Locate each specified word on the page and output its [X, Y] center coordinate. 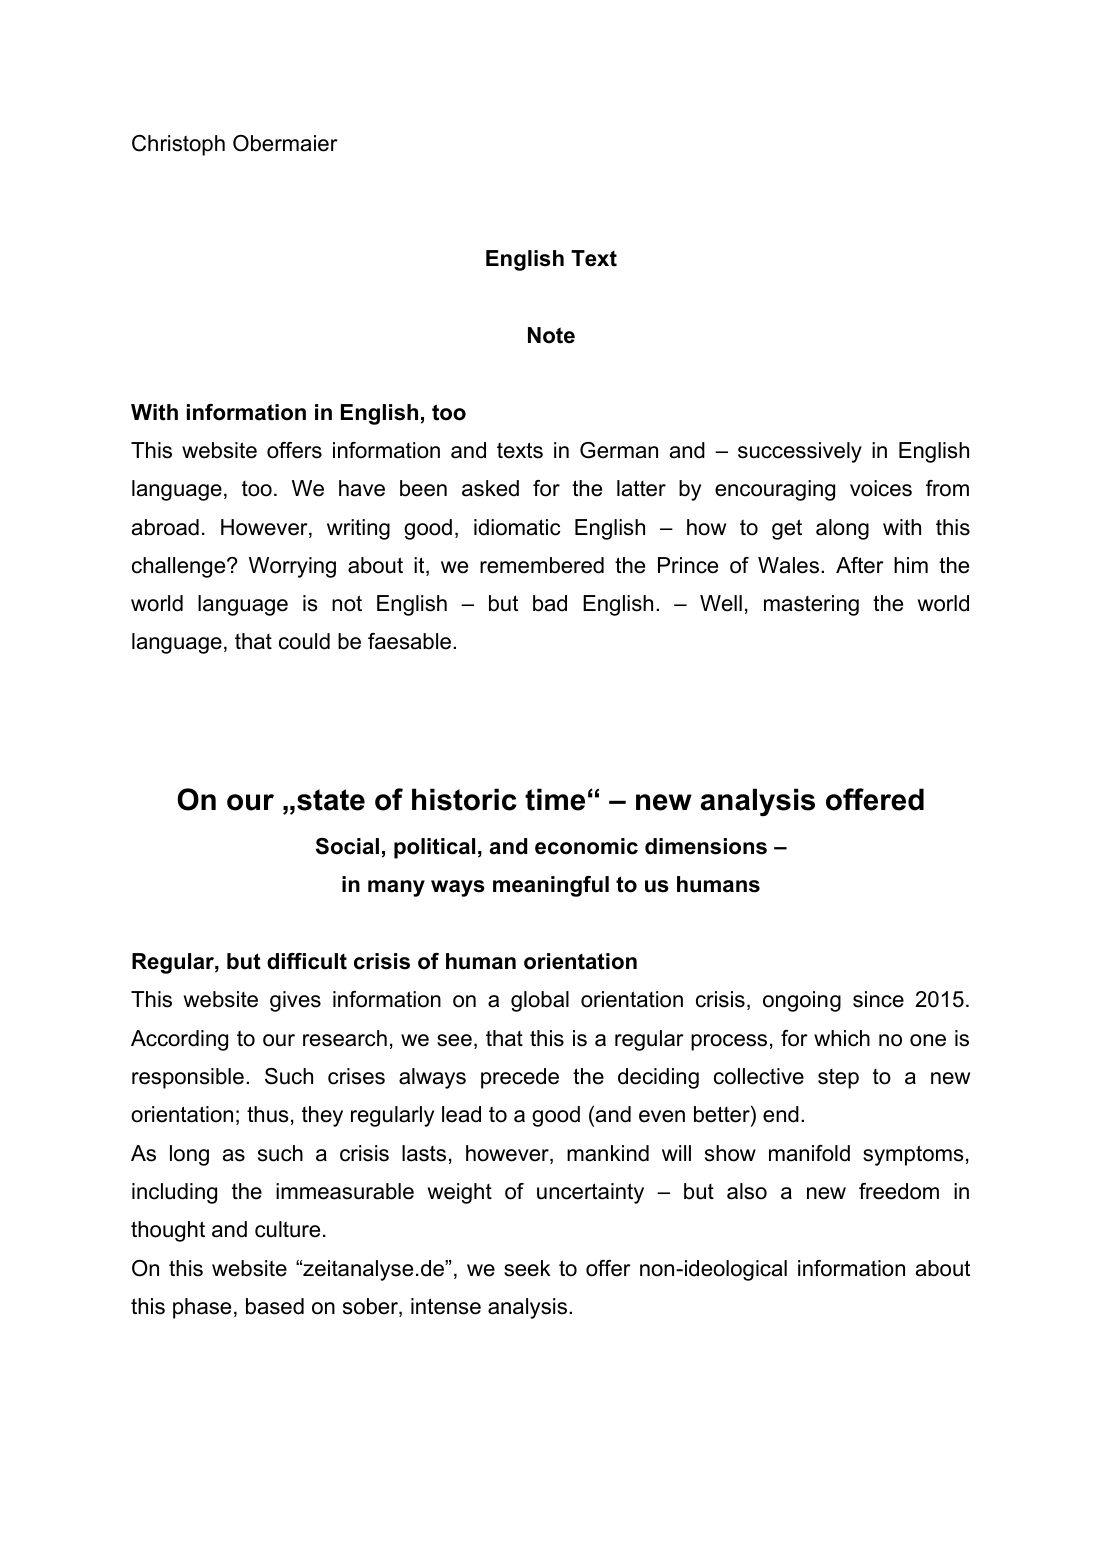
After [860, 565]
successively [800, 452]
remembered [542, 565]
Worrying [292, 567]
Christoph [178, 145]
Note [551, 335]
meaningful [551, 886]
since [878, 999]
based [275, 1306]
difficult [307, 961]
